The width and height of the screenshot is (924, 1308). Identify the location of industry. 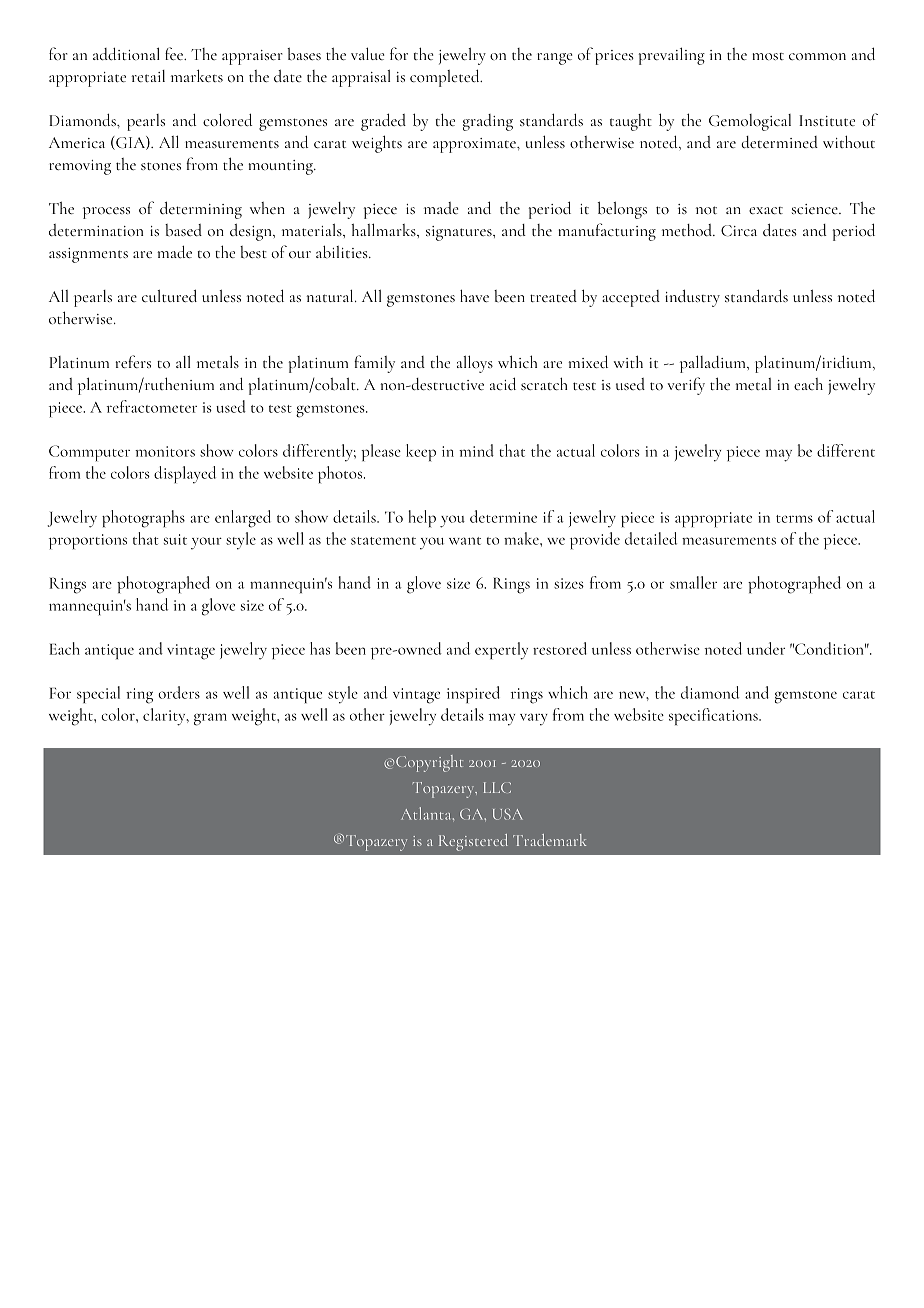
(692, 298).
